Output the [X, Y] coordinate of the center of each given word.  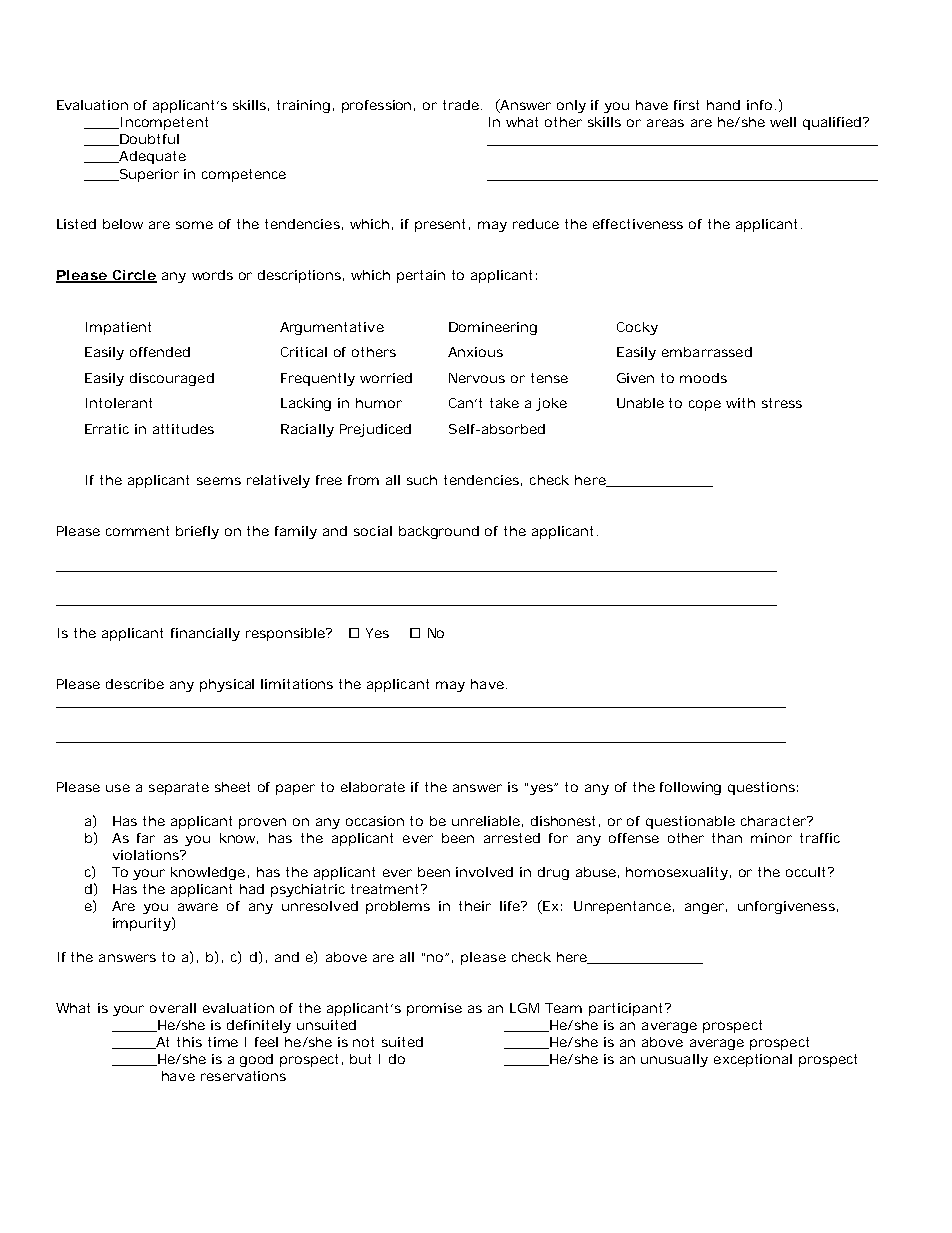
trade [462, 105]
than [727, 838]
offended [160, 352]
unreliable [487, 821]
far [146, 838]
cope [705, 405]
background [439, 532]
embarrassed [707, 352]
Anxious [475, 352]
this [189, 1042]
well [783, 122]
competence [244, 175]
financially [205, 634]
